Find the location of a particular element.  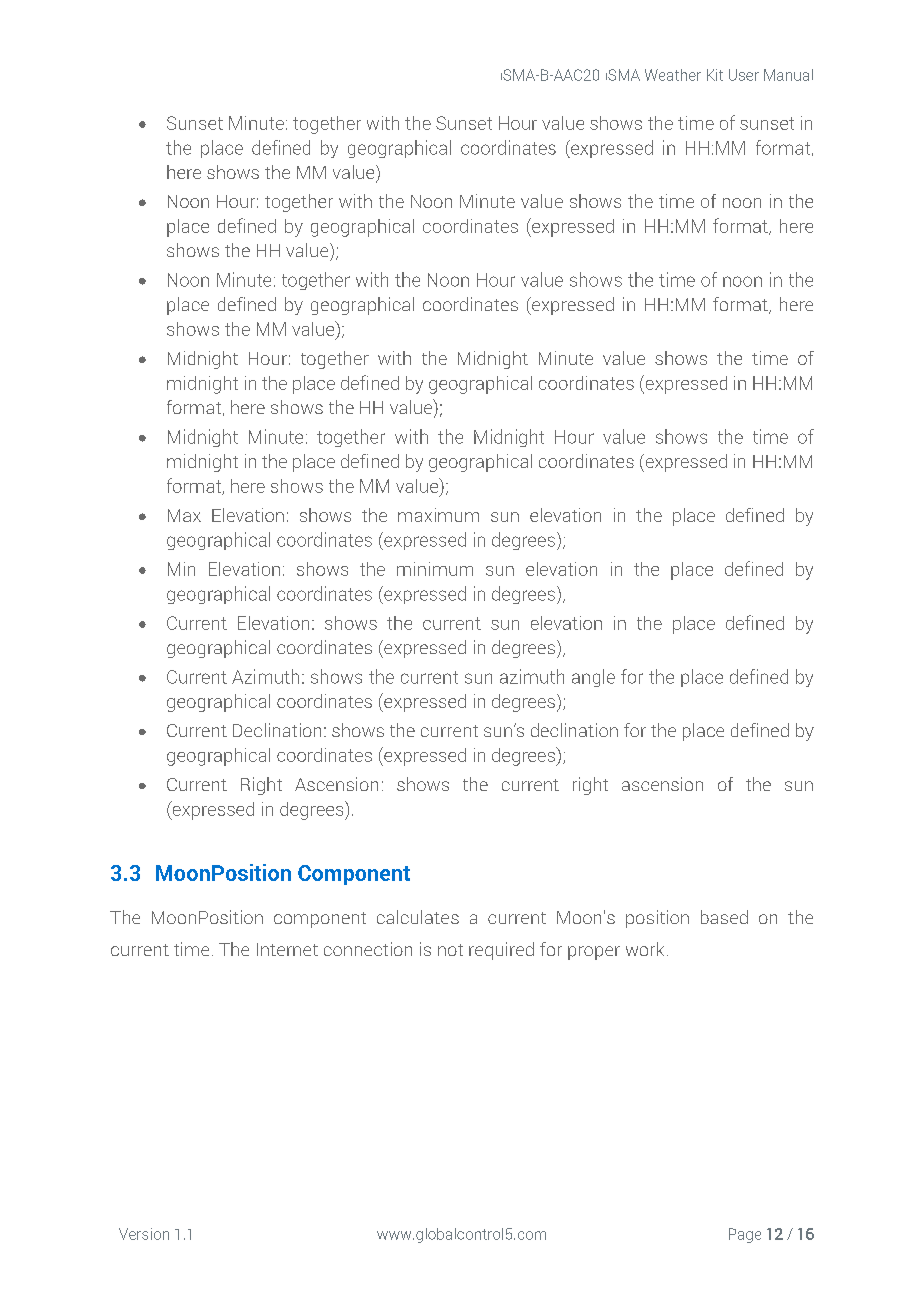

Internet is located at coordinates (287, 949).
